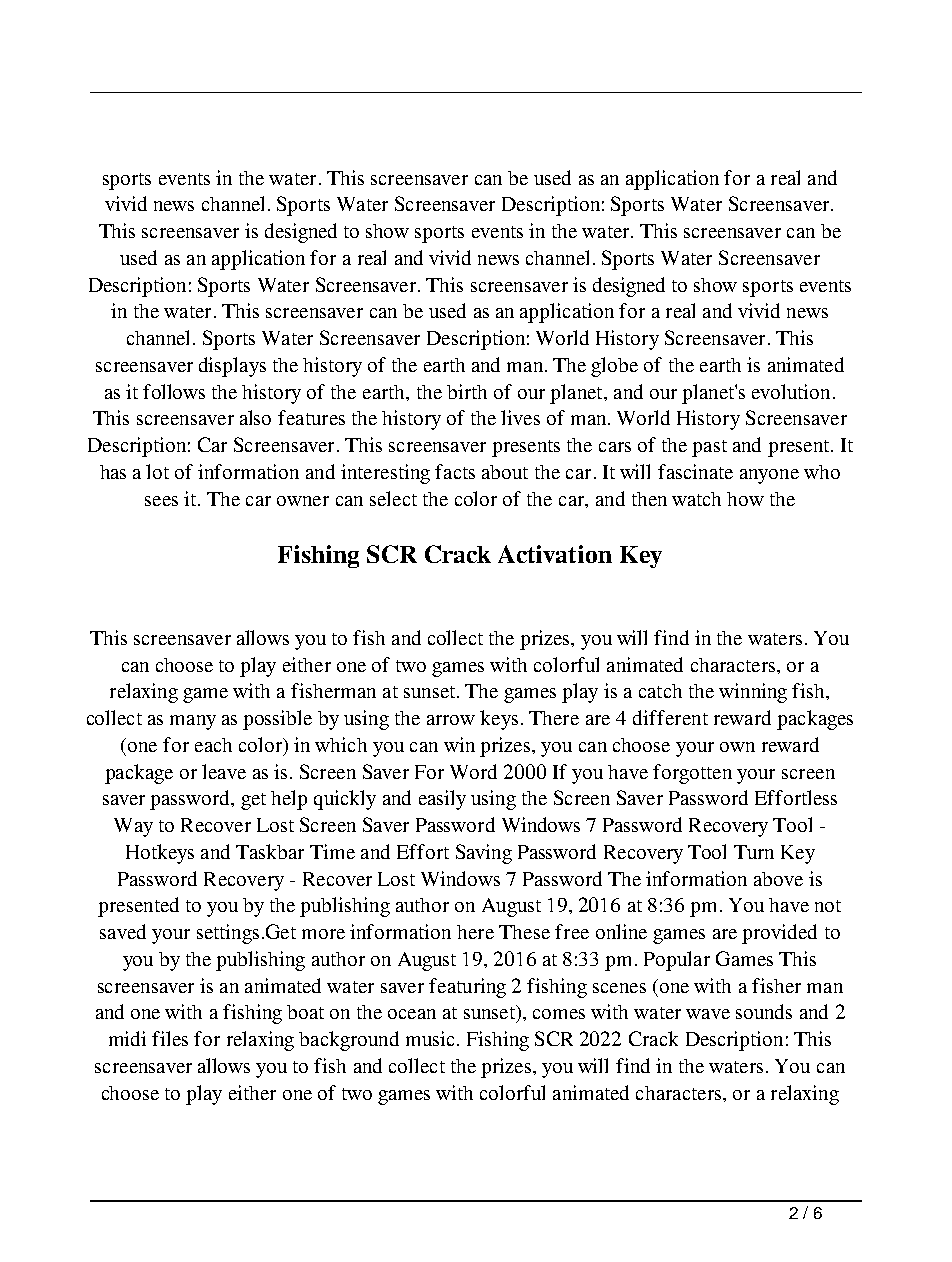 The height and width of the screenshot is (1262, 952). What do you see at coordinates (170, 1038) in the screenshot?
I see `files` at bounding box center [170, 1038].
